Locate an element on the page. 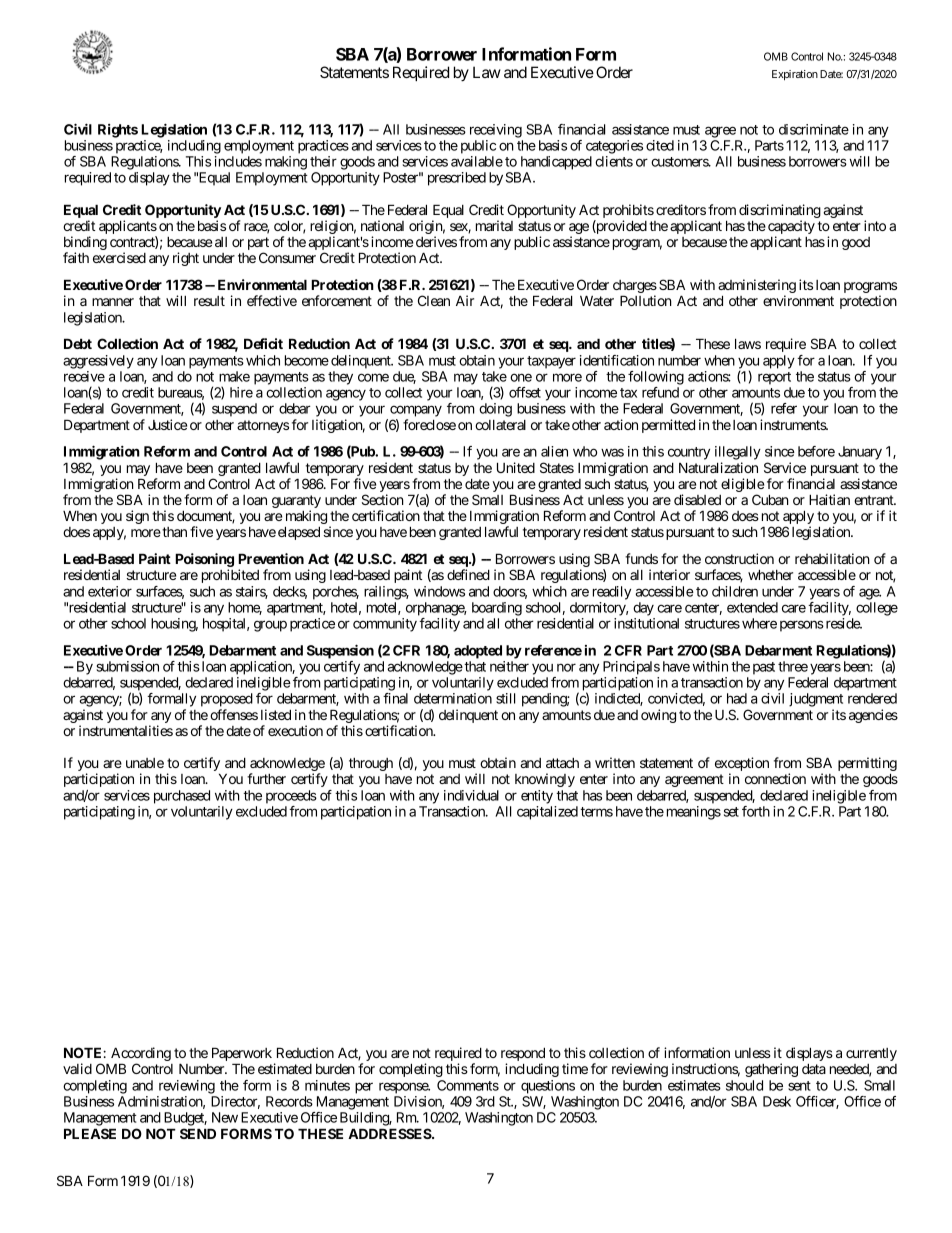 This document has width=952, height=1233. discriminate is located at coordinates (814, 129).
